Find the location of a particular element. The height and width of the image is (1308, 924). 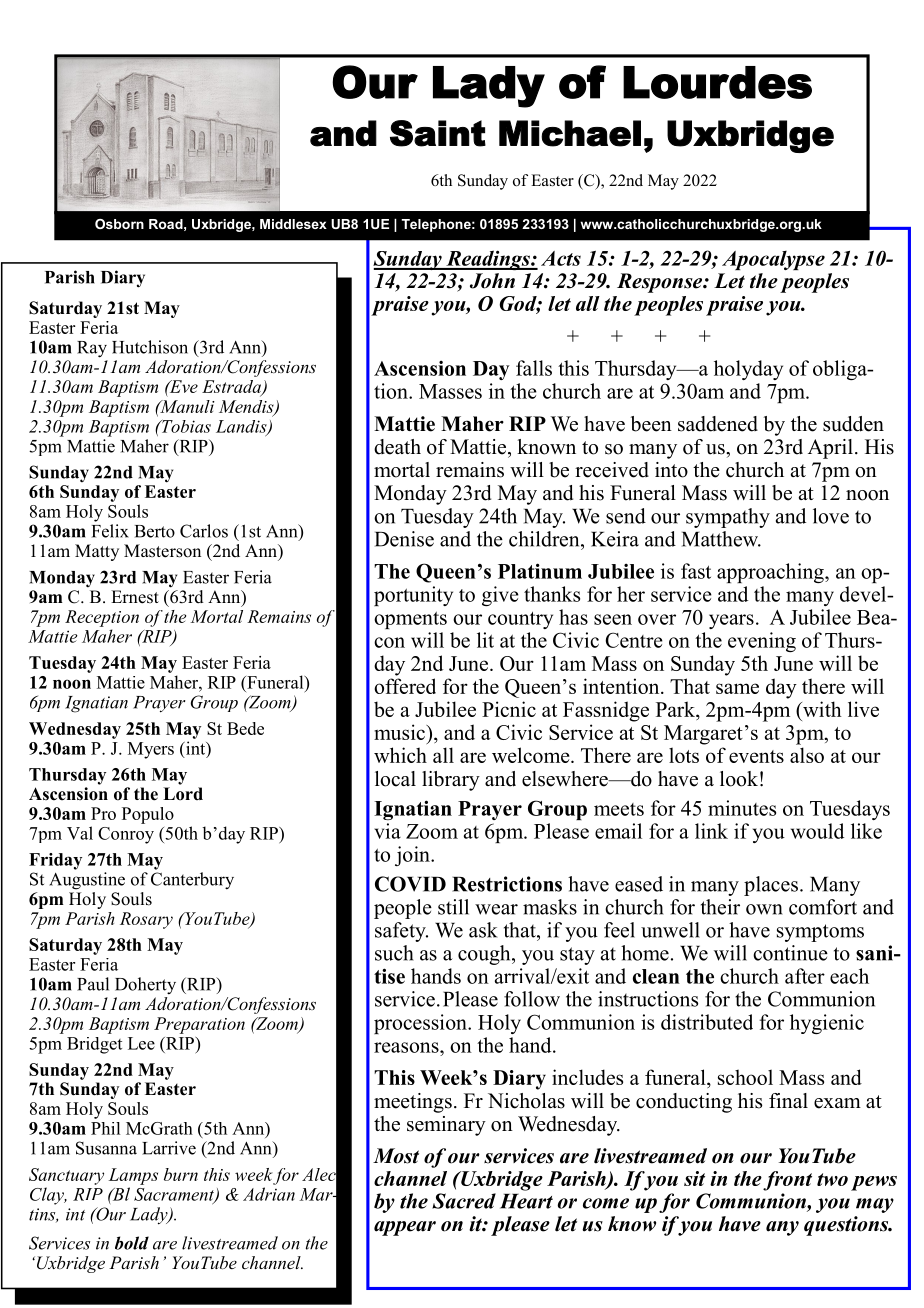

Lamps is located at coordinates (133, 1176).
